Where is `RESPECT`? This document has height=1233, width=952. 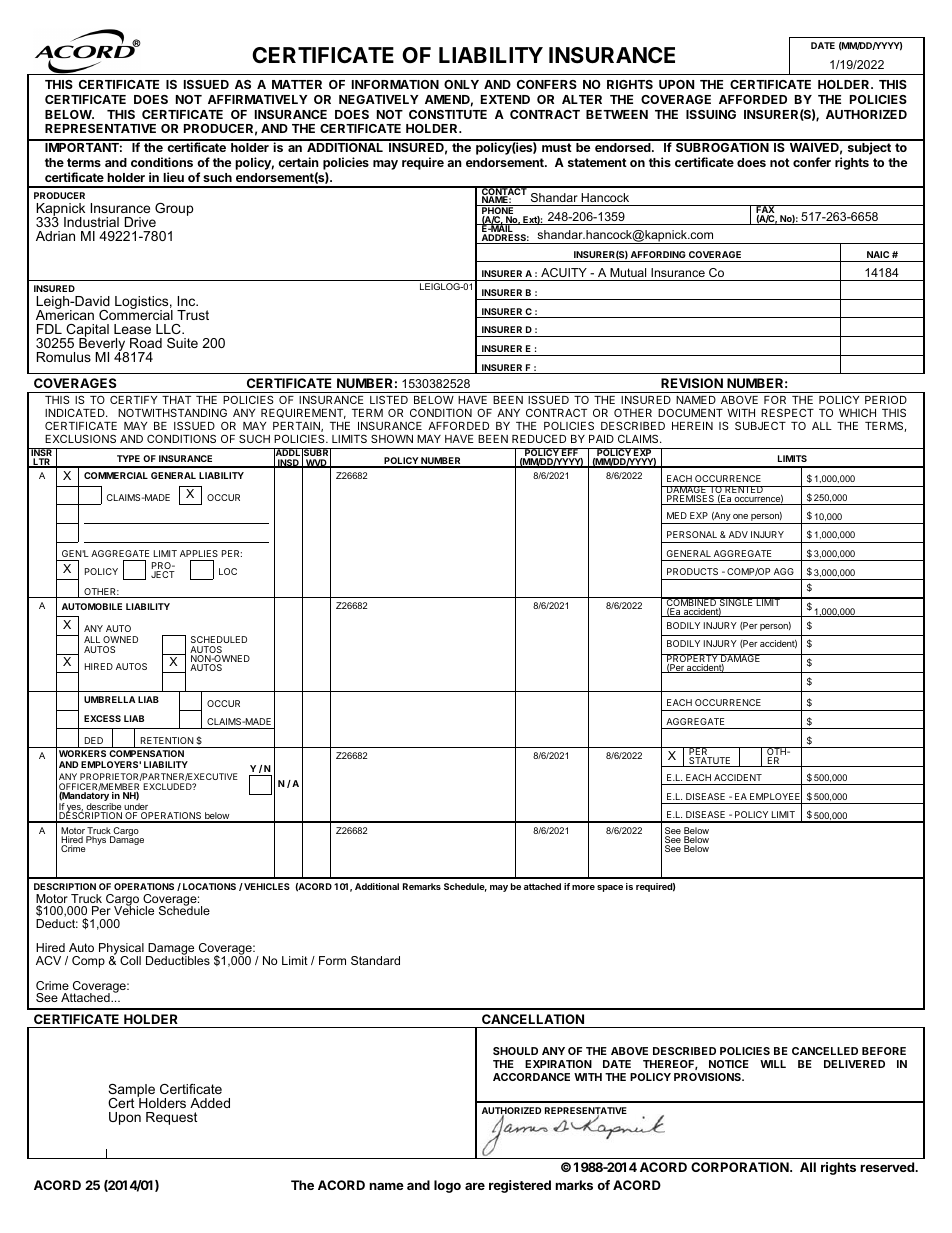
RESPECT is located at coordinates (787, 412).
